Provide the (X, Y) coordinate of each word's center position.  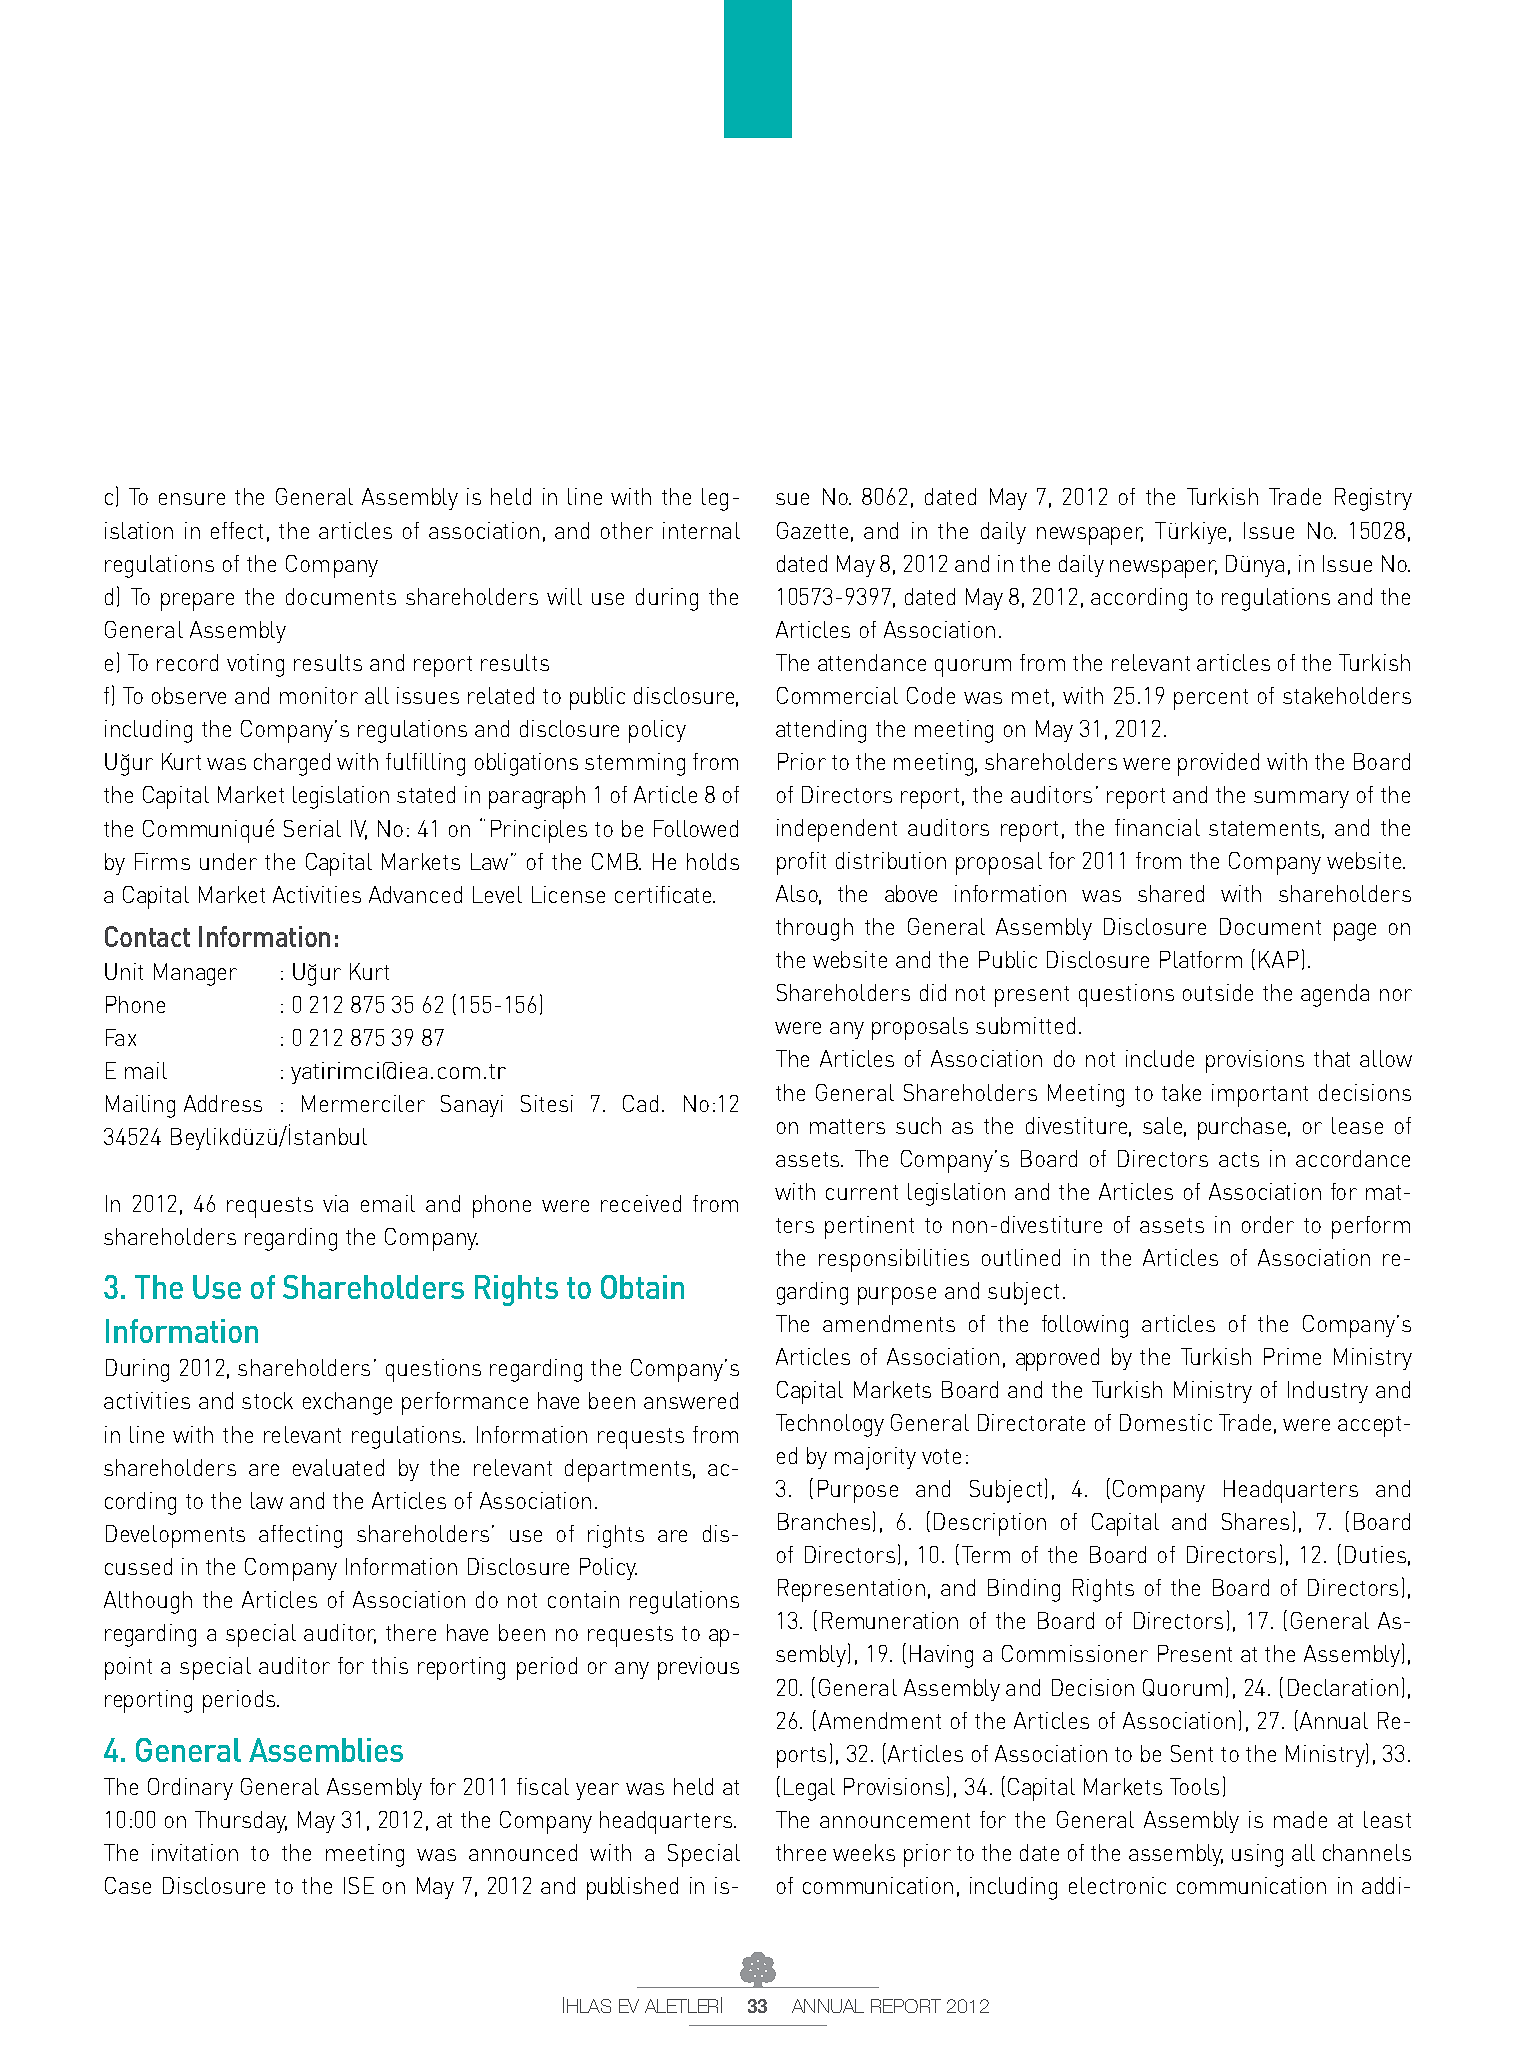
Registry (1373, 499)
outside (1218, 992)
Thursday (241, 1822)
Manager (195, 974)
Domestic (1166, 1422)
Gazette (812, 530)
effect (237, 530)
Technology (830, 1425)
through (814, 929)
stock (267, 1400)
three (801, 1852)
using (1257, 1855)
